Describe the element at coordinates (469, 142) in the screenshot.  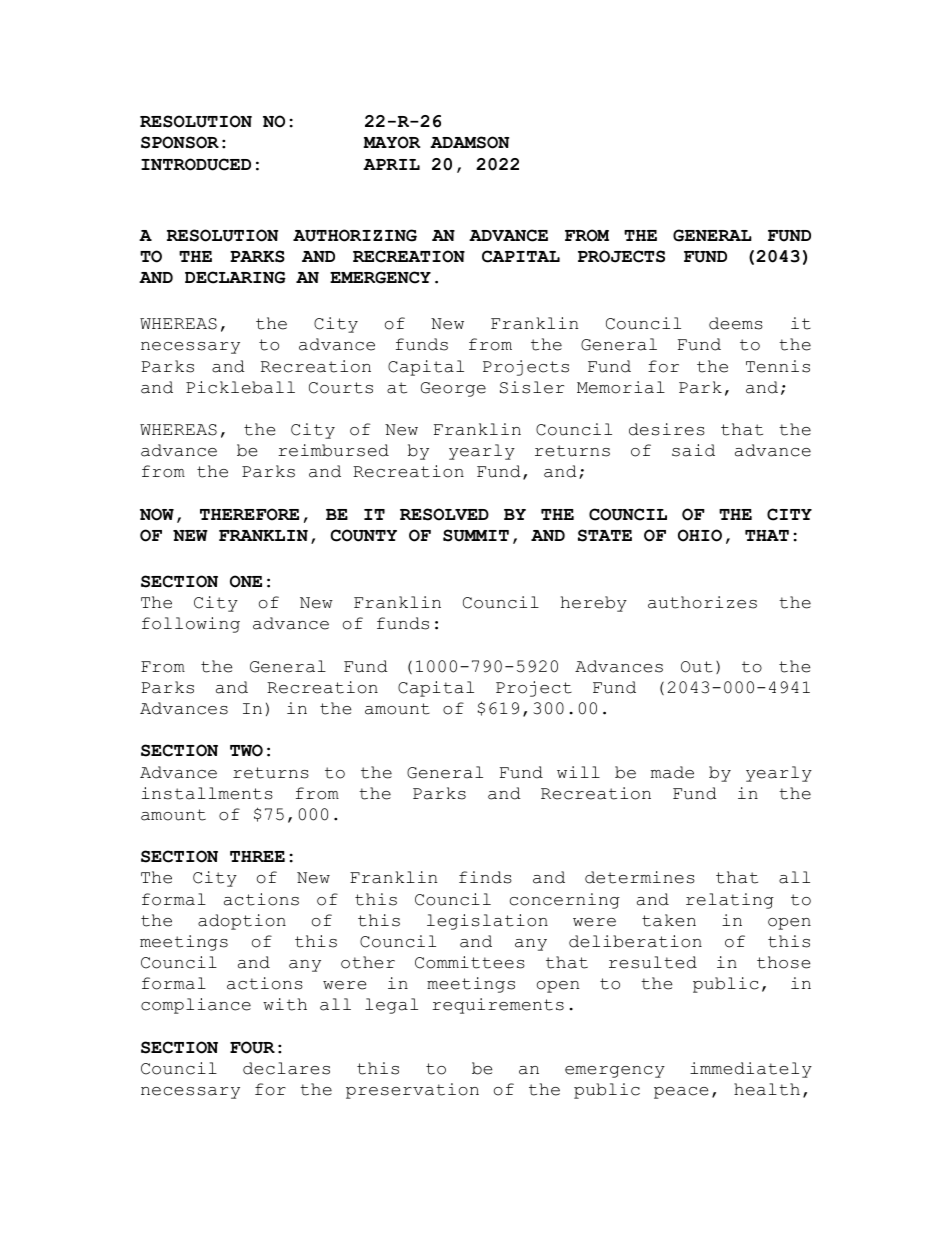
I see `ADAMSON` at that location.
